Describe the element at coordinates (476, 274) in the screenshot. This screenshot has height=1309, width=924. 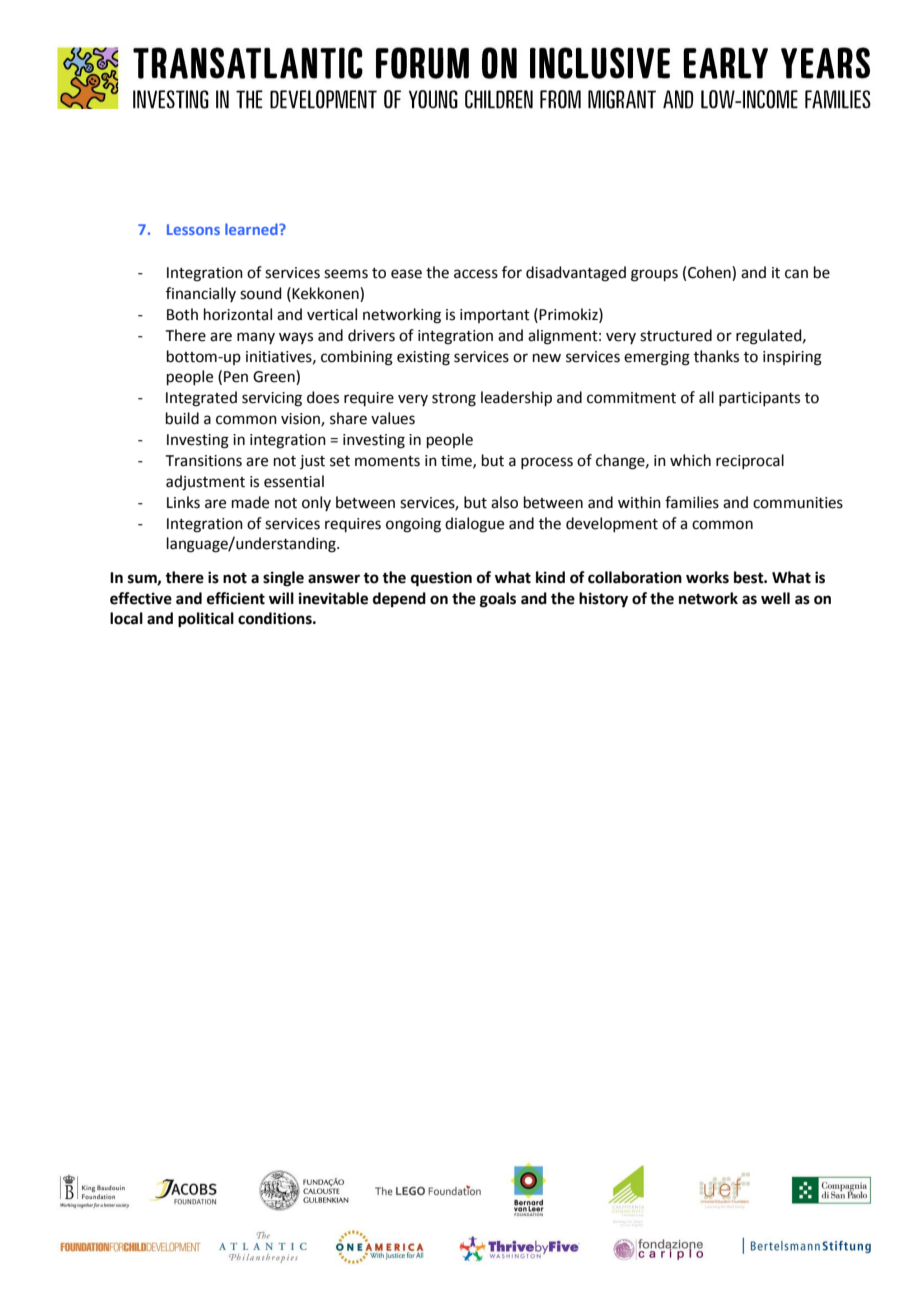
I see `access` at that location.
